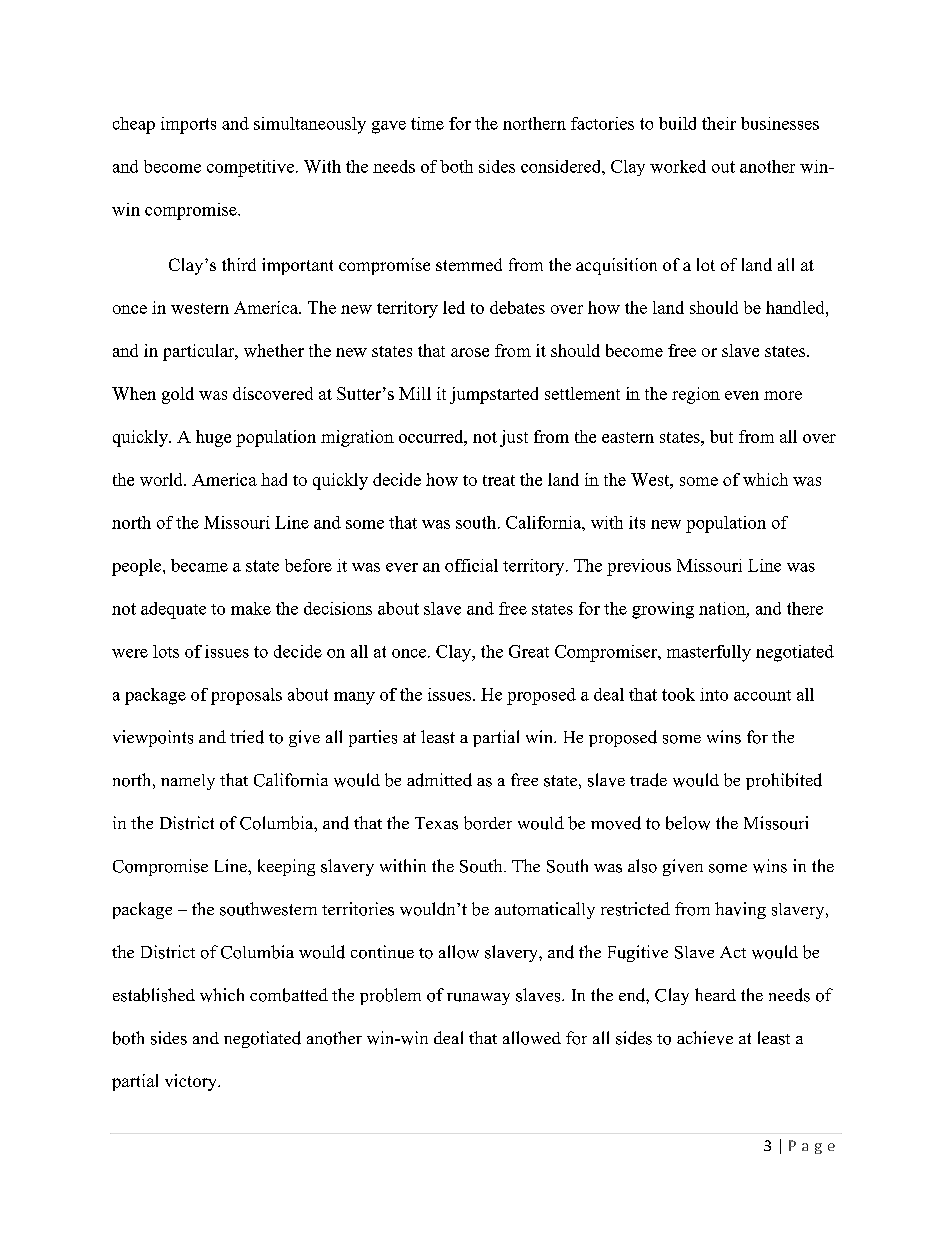  What do you see at coordinates (286, 867) in the screenshot?
I see `keeping` at bounding box center [286, 867].
